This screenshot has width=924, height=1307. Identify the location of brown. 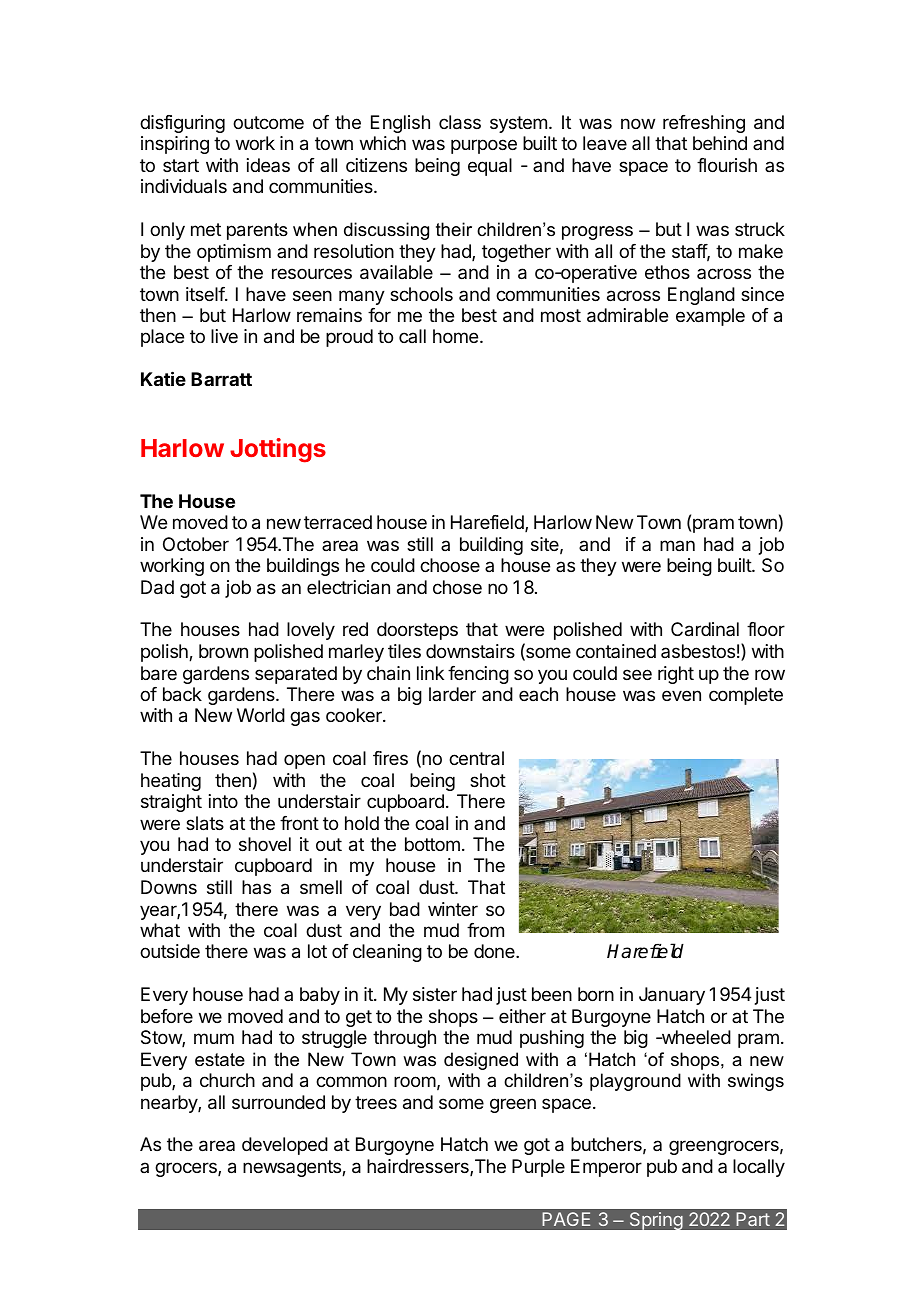
(223, 651).
